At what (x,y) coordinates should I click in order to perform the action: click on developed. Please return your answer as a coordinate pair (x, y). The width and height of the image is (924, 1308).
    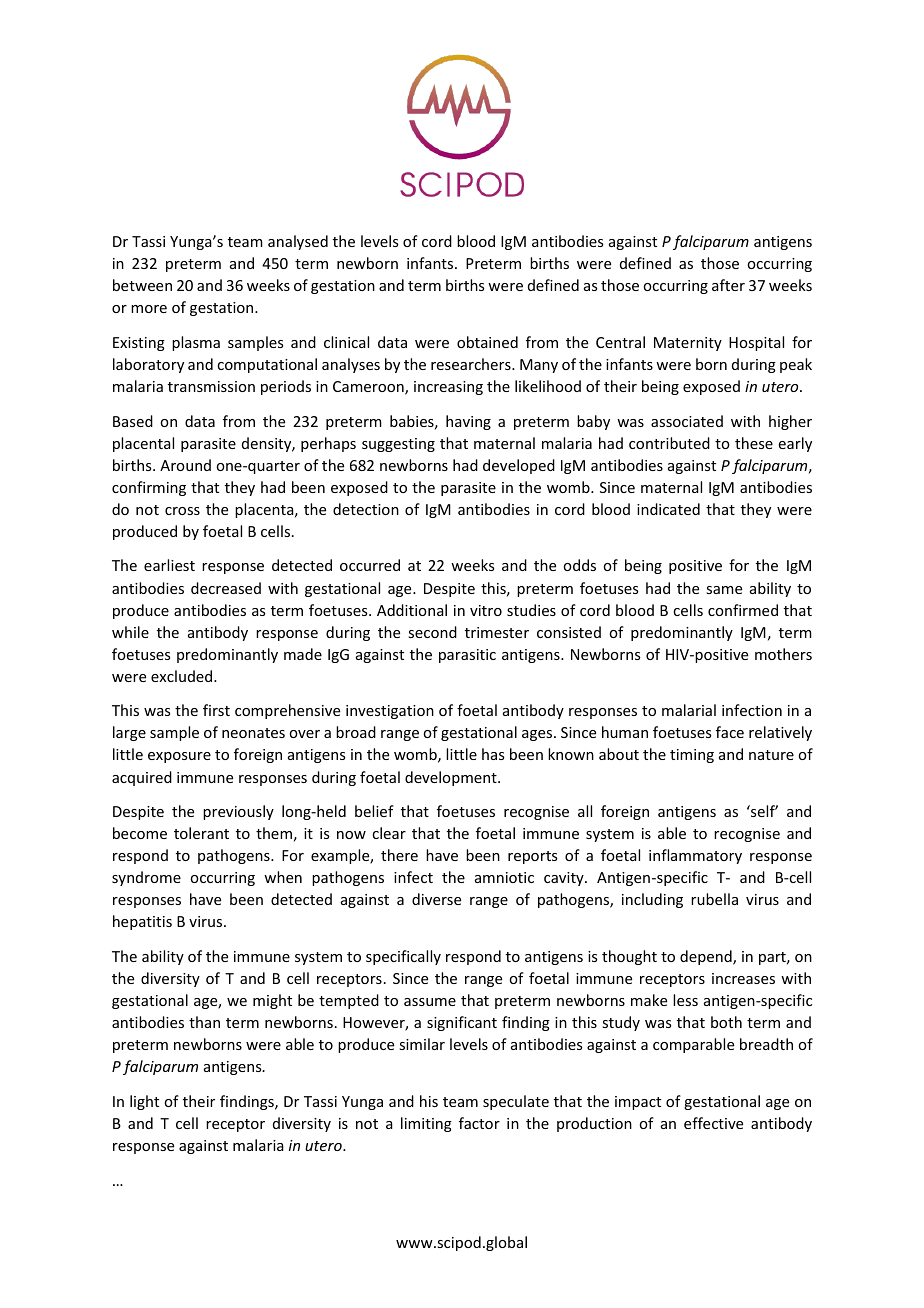
    Looking at the image, I should click on (519, 466).
